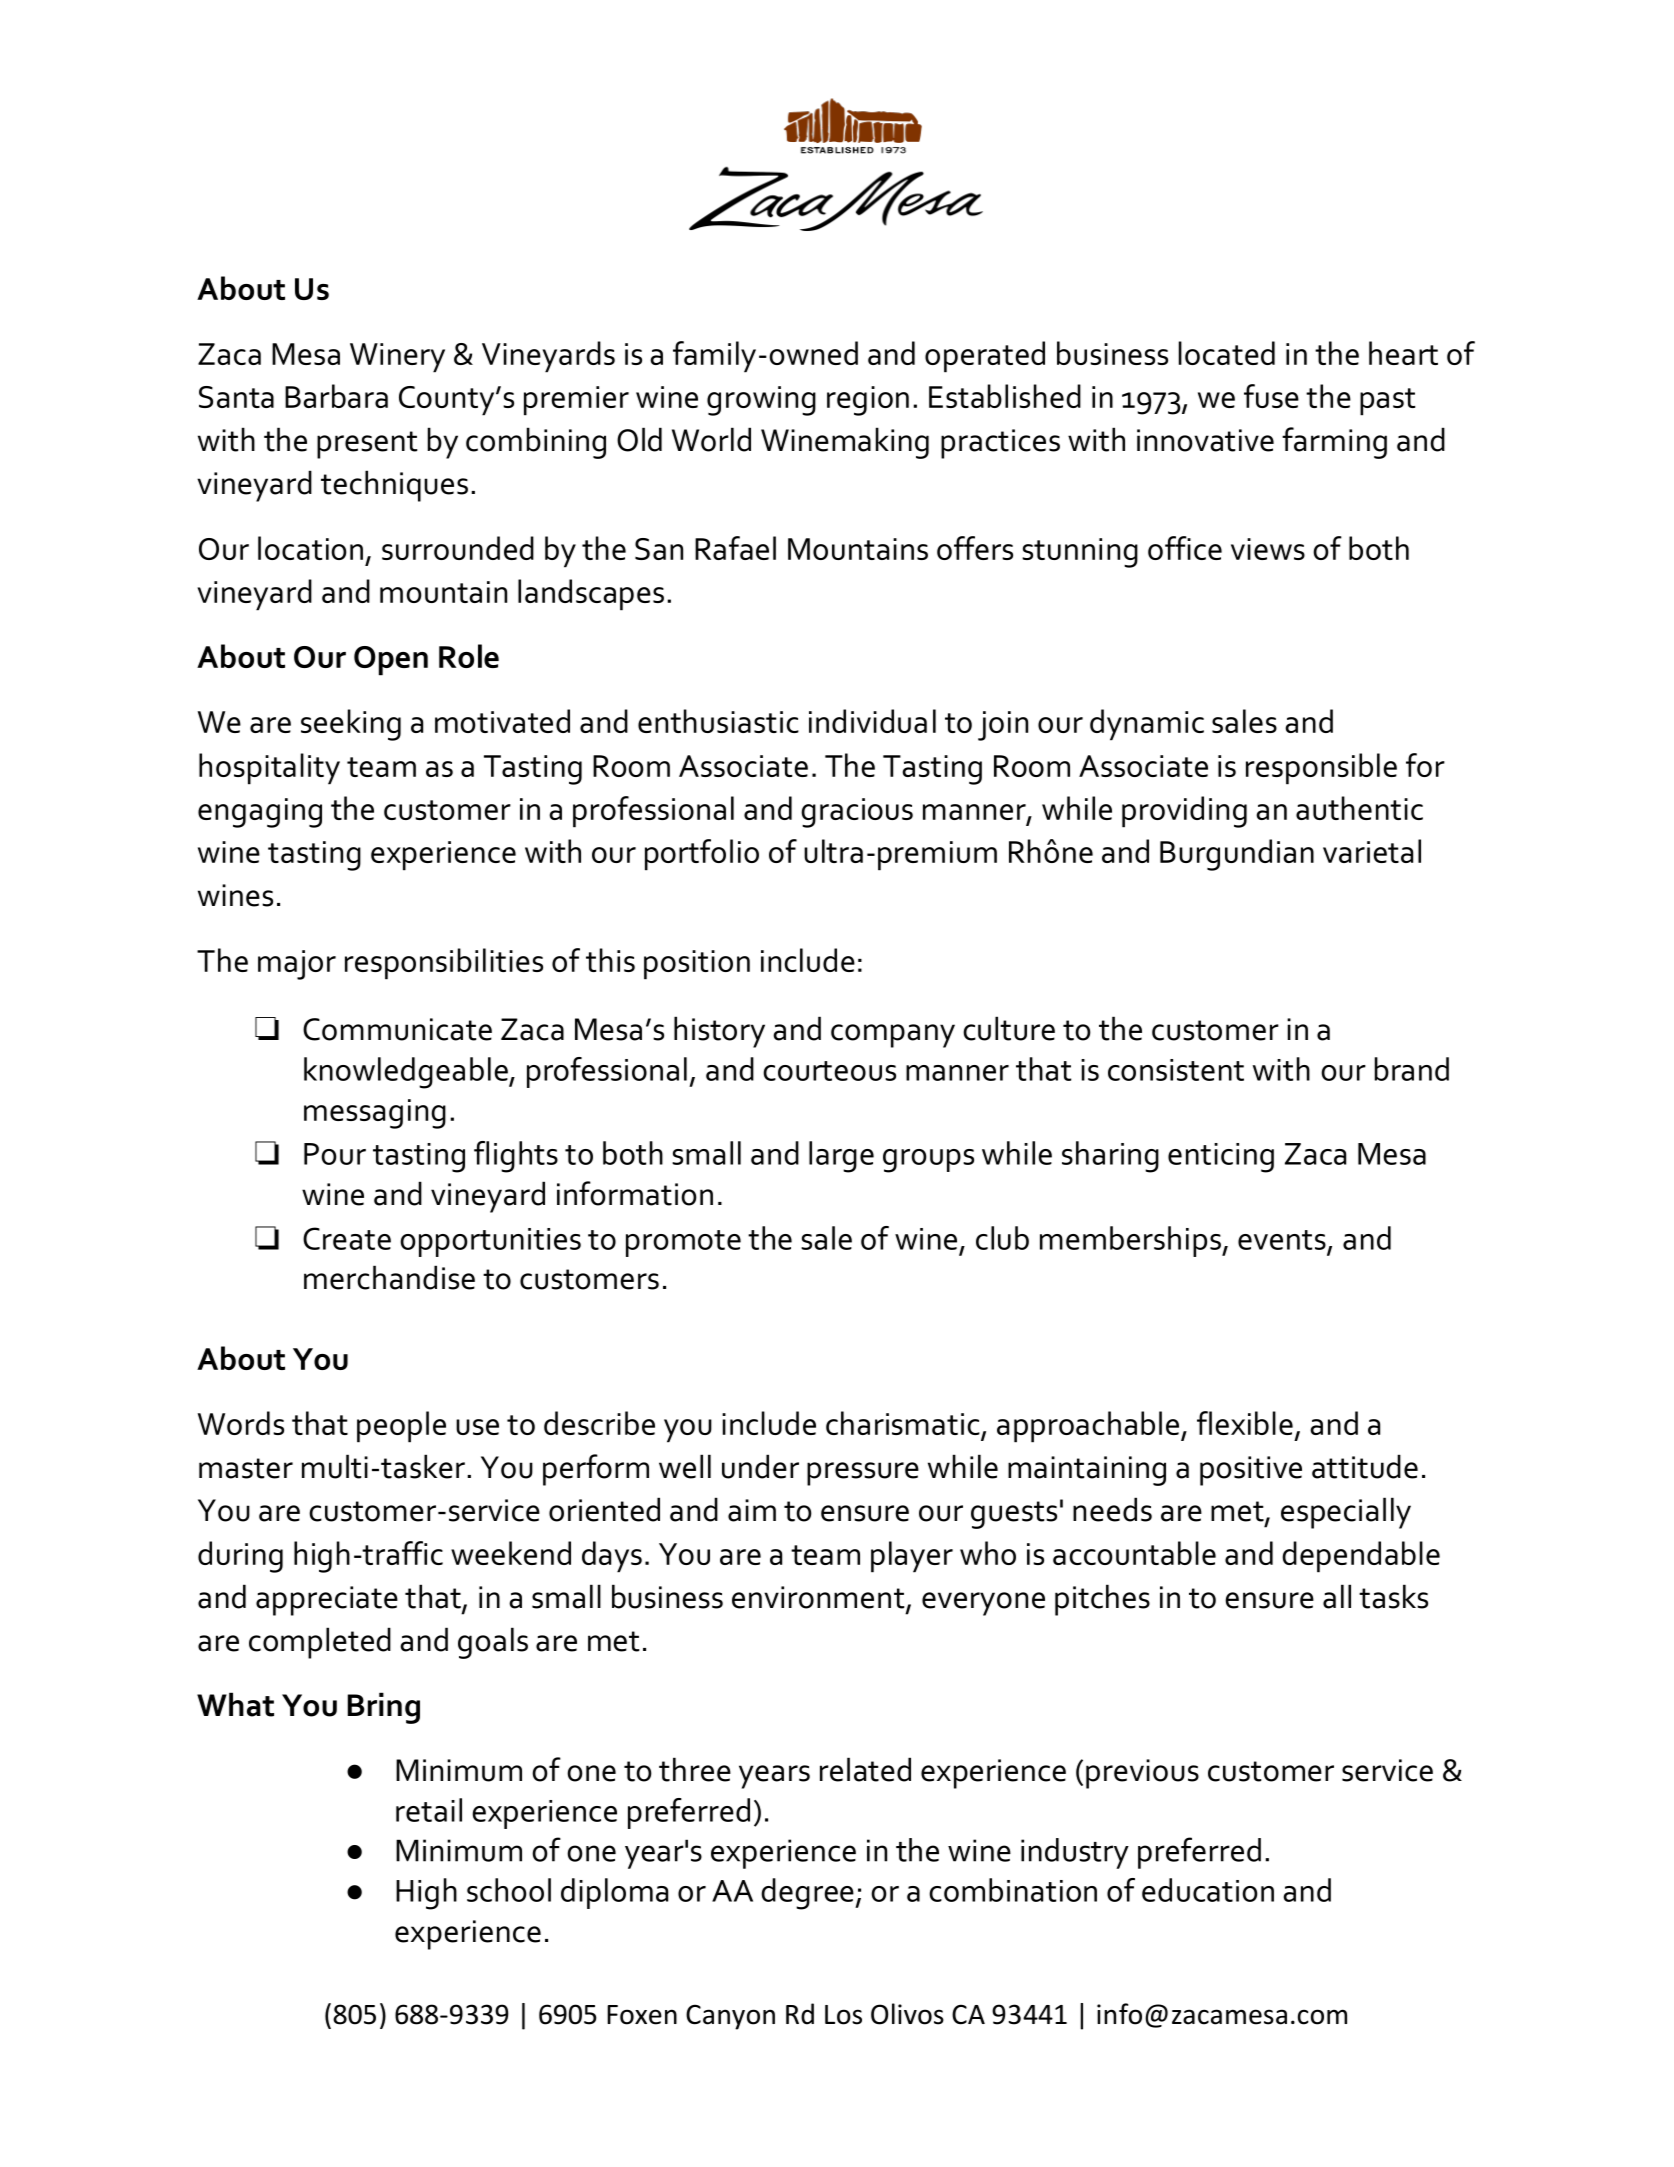 The height and width of the image is (2167, 1674). What do you see at coordinates (336, 396) in the image?
I see `Barbara` at bounding box center [336, 396].
